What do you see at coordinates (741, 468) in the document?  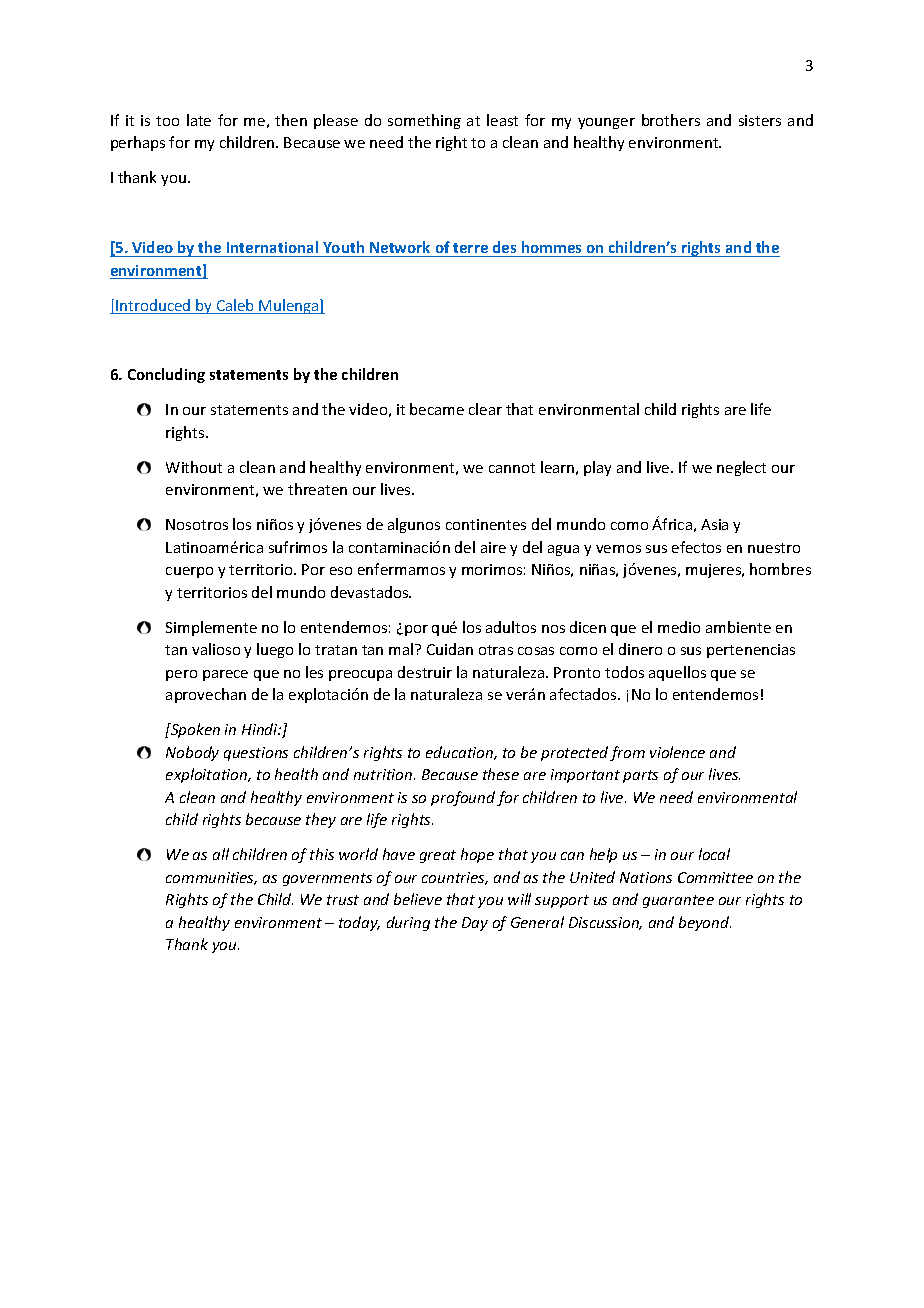 I see `neglect` at bounding box center [741, 468].
